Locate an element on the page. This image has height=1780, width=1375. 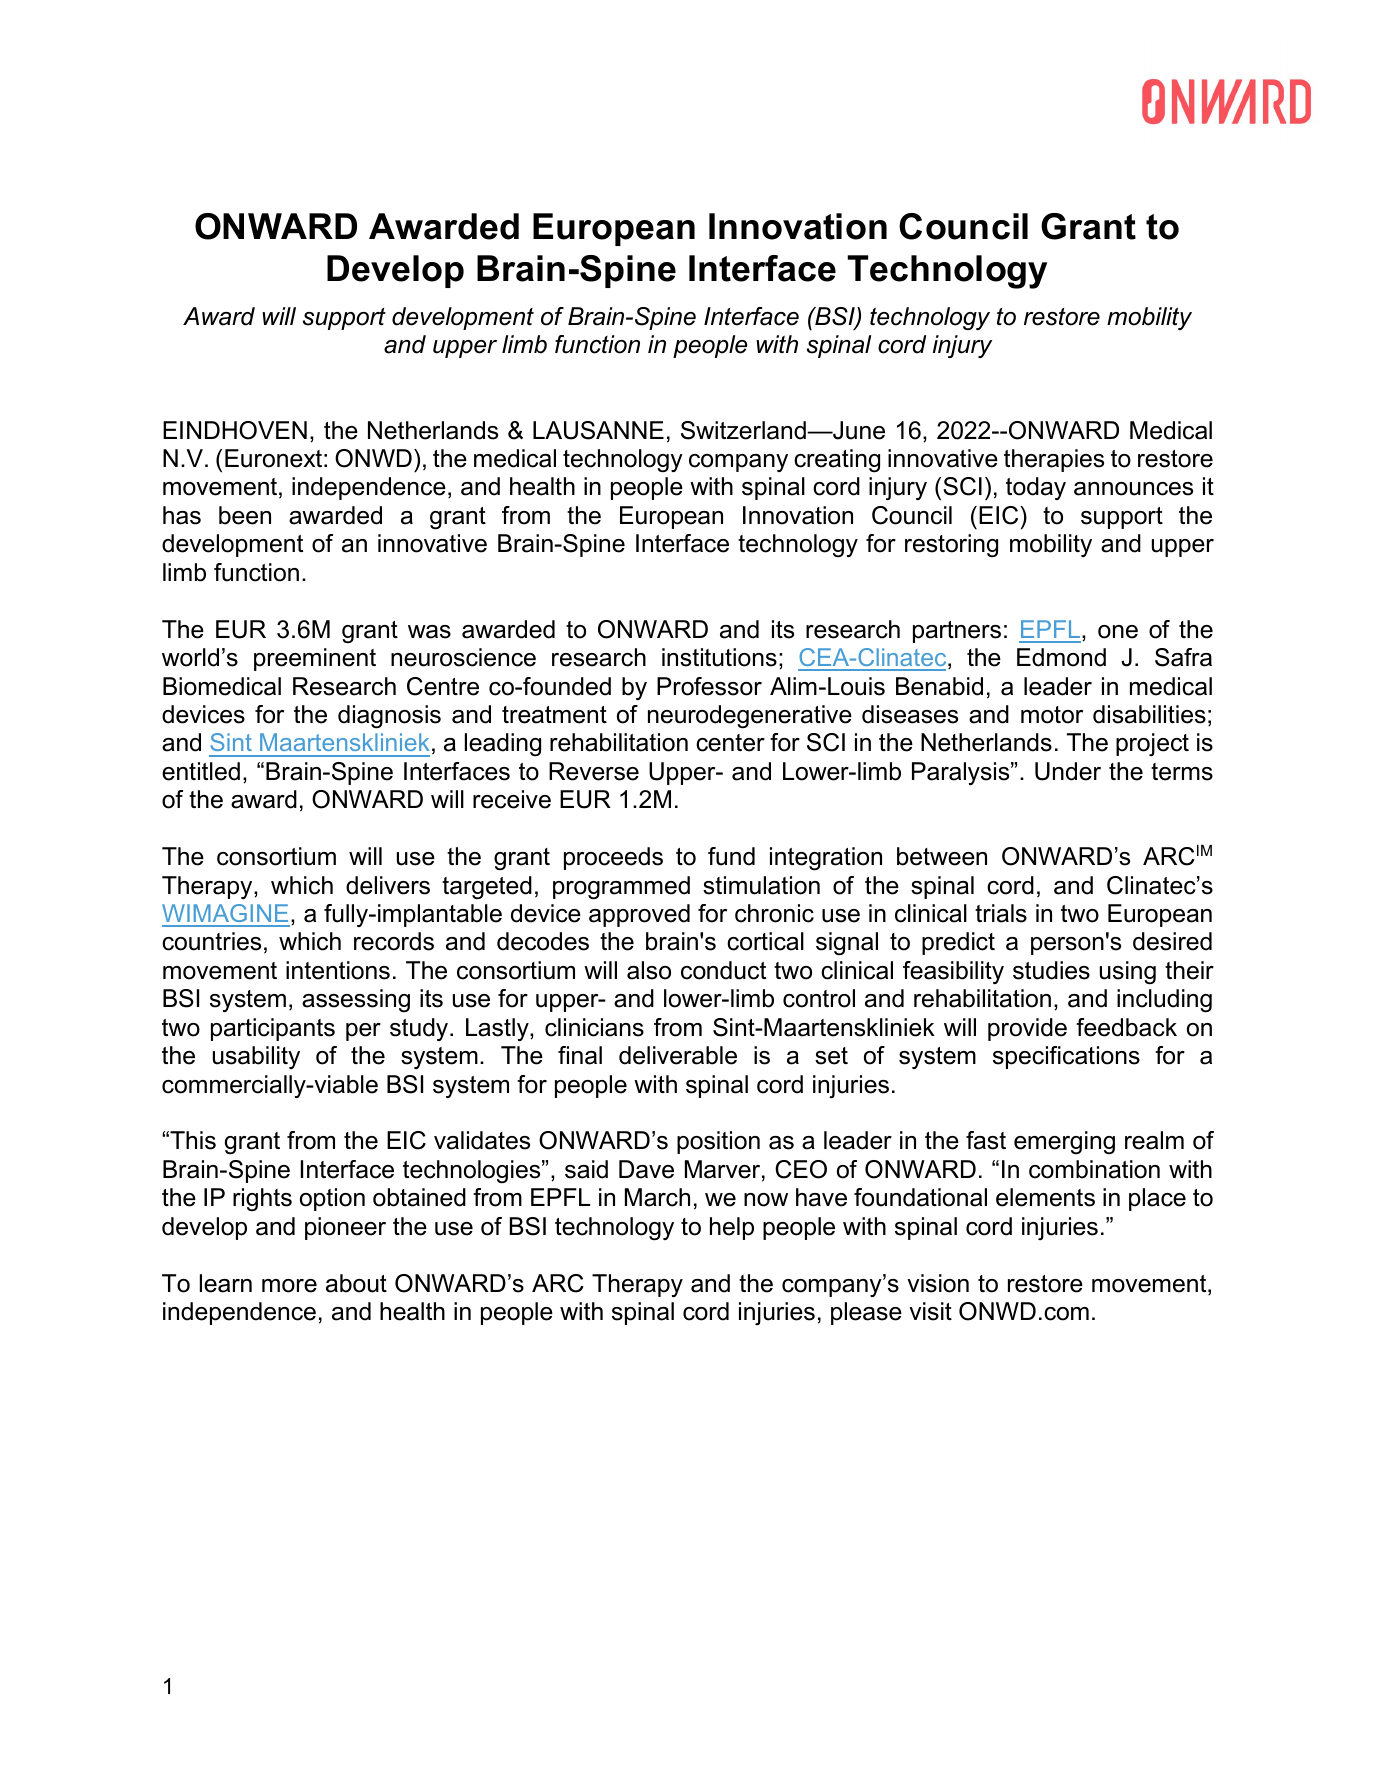
more is located at coordinates (289, 1286).
